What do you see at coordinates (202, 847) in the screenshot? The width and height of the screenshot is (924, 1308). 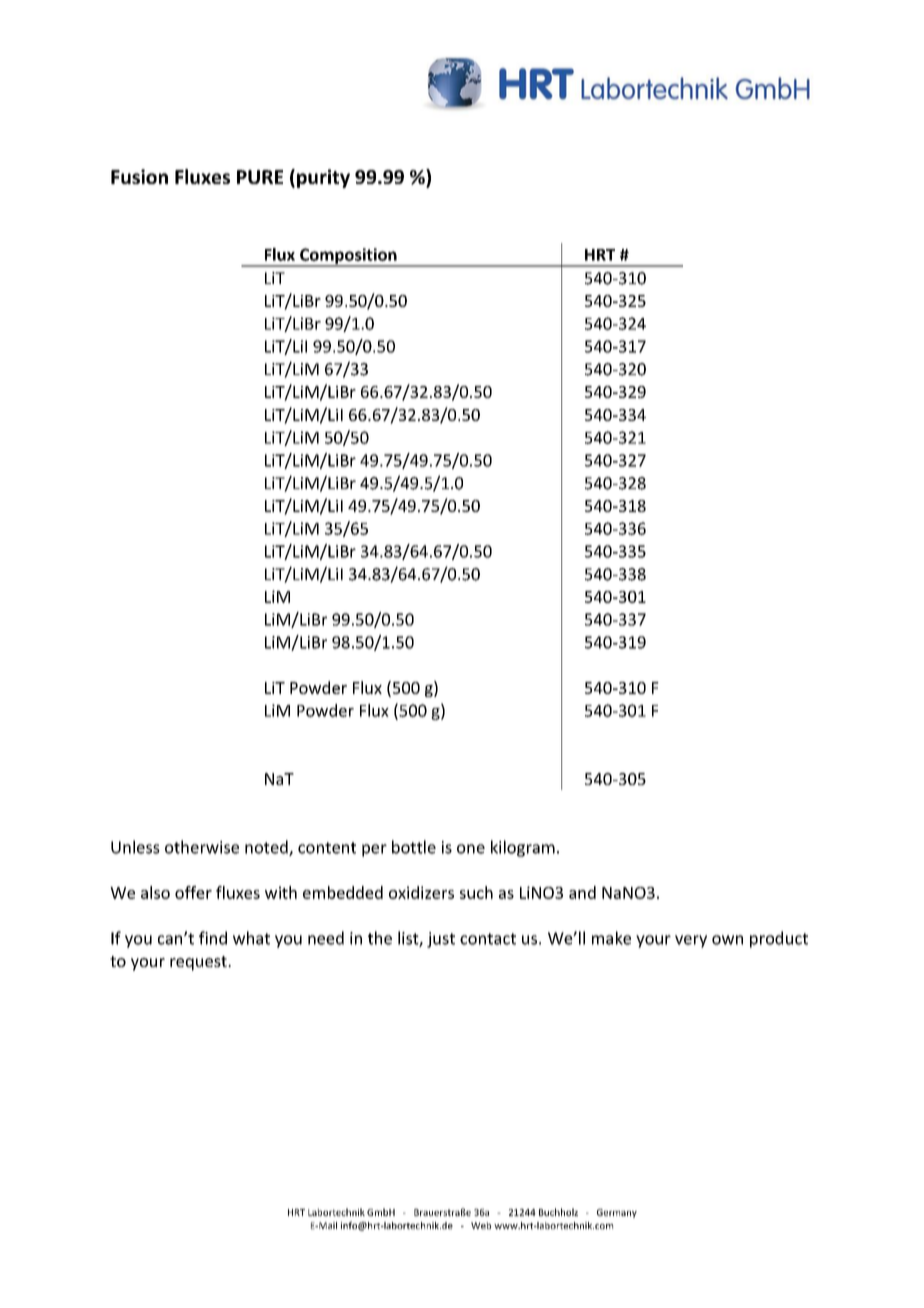 I see `otherwise` at bounding box center [202, 847].
